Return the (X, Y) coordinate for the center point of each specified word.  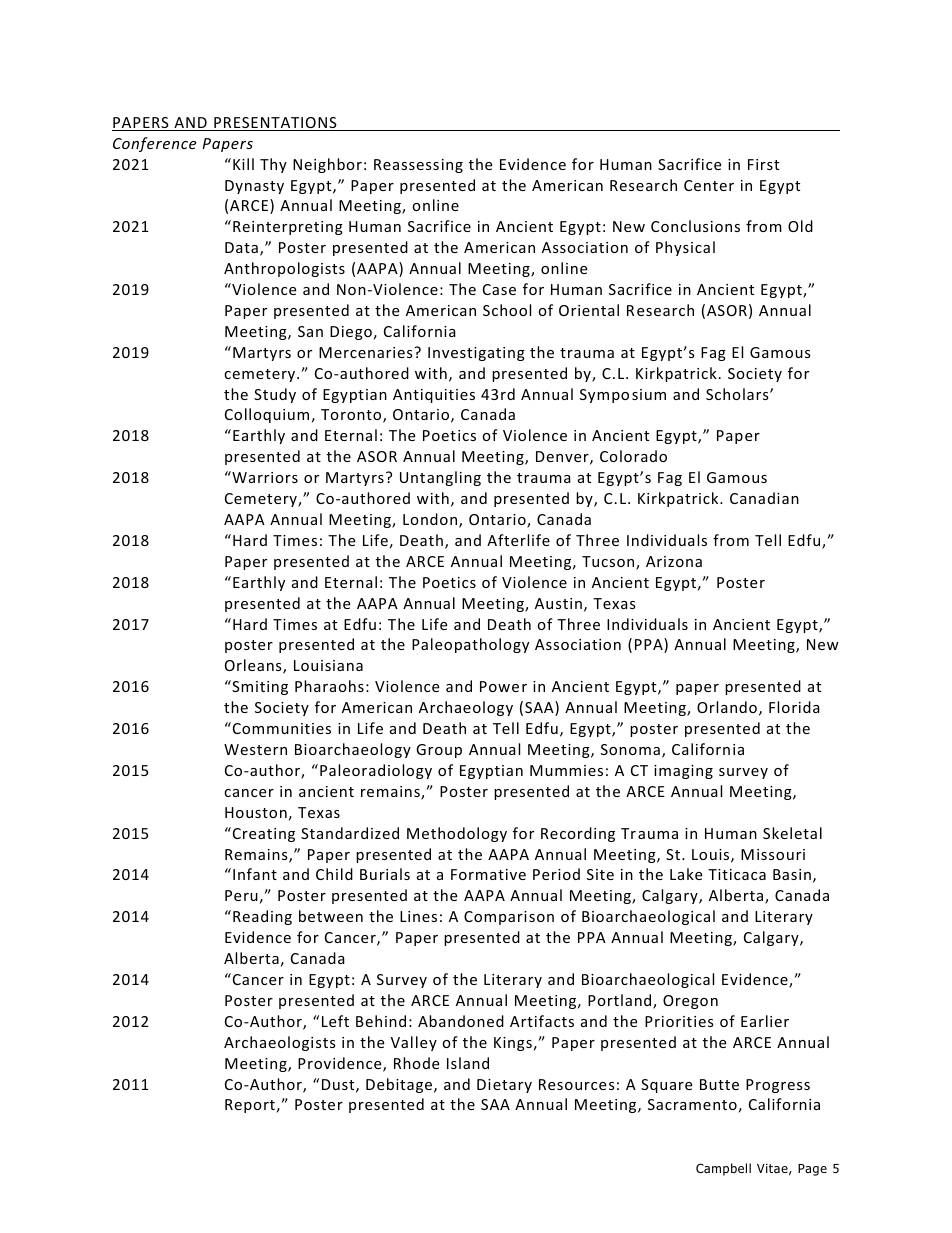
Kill (243, 164)
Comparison (509, 918)
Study (275, 395)
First (763, 164)
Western (255, 749)
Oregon (690, 1002)
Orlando (727, 707)
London (431, 520)
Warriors (264, 477)
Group (439, 751)
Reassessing (418, 166)
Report (250, 1106)
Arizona (674, 561)
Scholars (738, 394)
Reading (262, 917)
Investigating (476, 354)
